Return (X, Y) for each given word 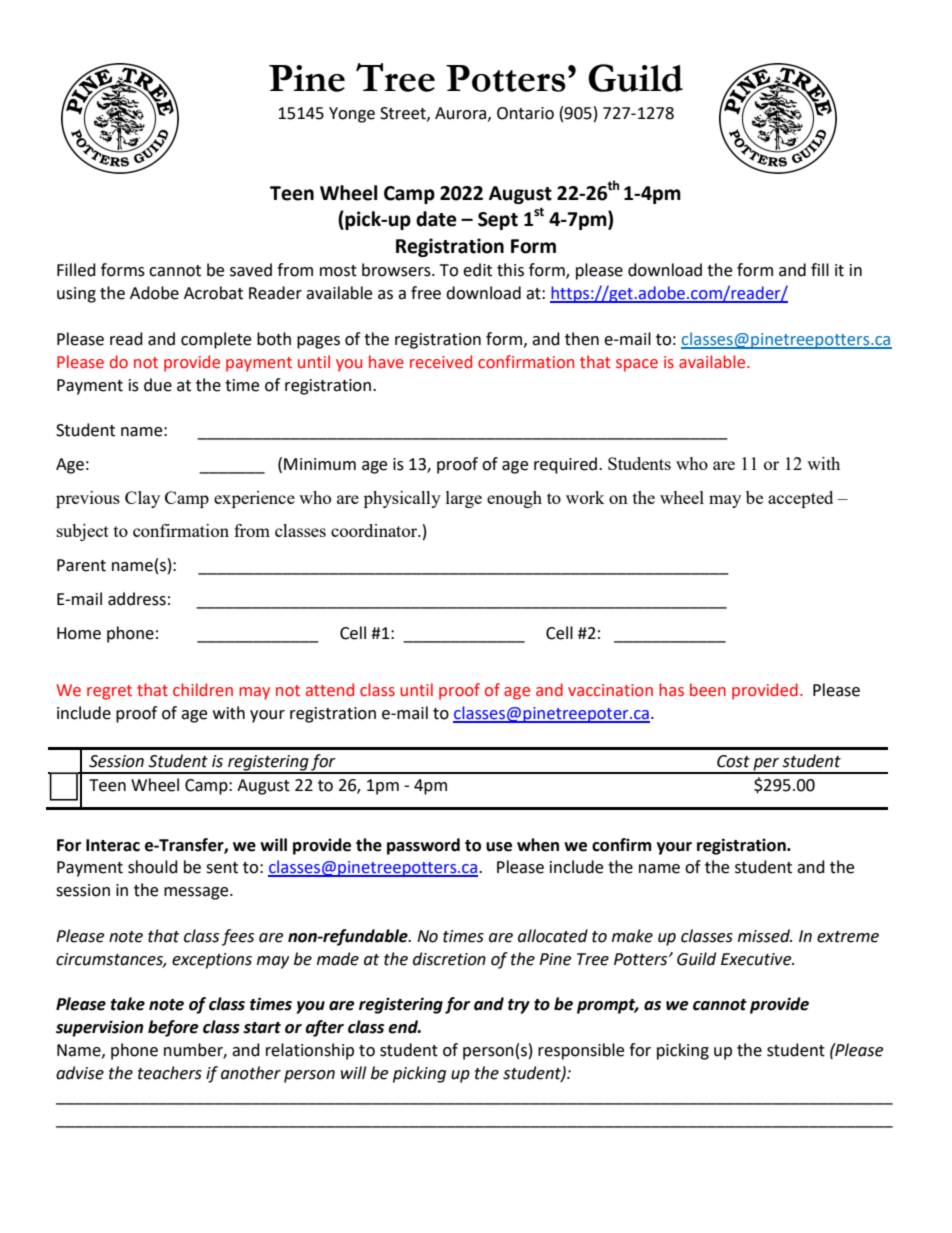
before (173, 1028)
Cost (733, 761)
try (519, 1006)
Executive (757, 959)
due (158, 385)
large (464, 499)
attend (330, 690)
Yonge (352, 115)
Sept (498, 221)
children (203, 690)
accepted (800, 499)
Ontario (525, 113)
